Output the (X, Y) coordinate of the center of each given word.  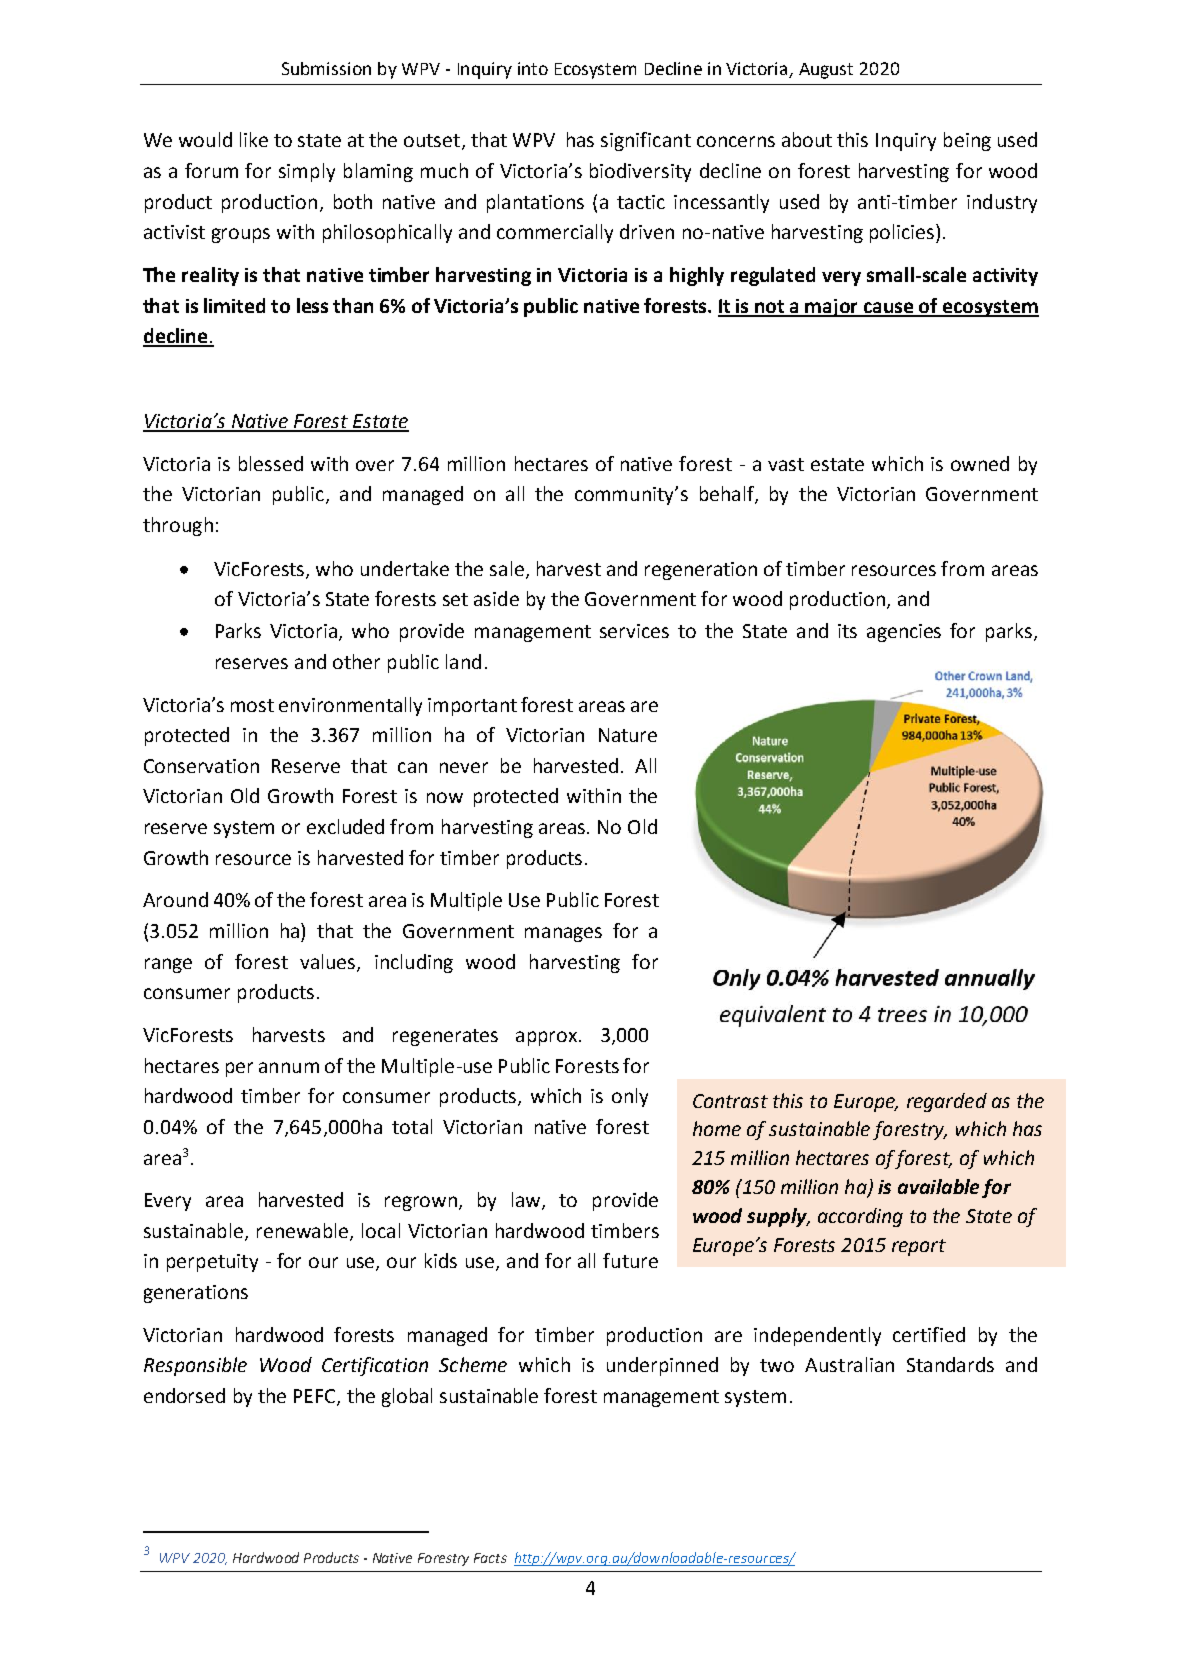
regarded (947, 1102)
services (634, 631)
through (178, 526)
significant (646, 141)
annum (289, 1067)
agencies (904, 633)
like (254, 139)
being (967, 141)
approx (546, 1038)
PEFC (316, 1397)
